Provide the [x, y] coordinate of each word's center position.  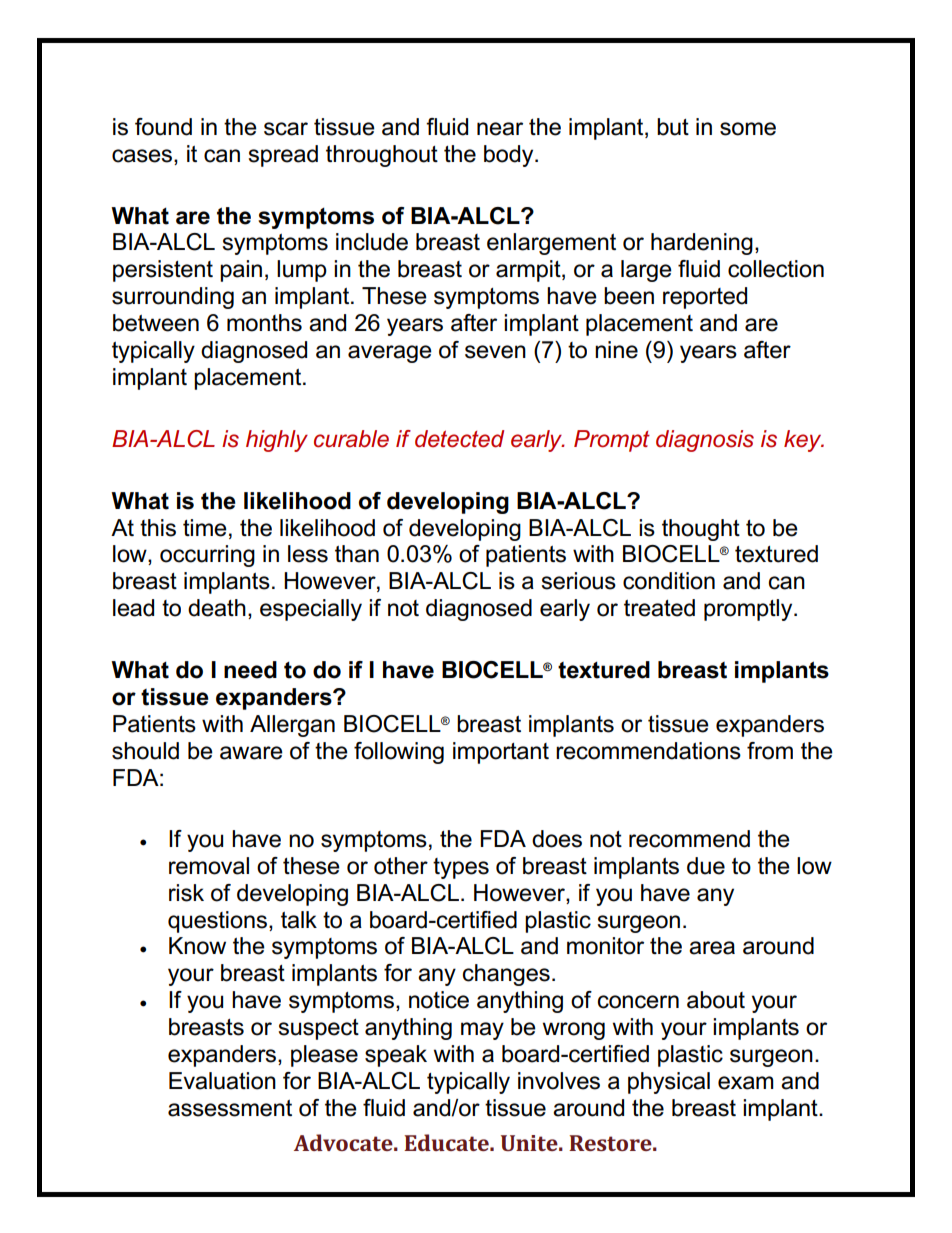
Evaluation [222, 1081]
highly [277, 441]
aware [251, 753]
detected [459, 439]
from [770, 751]
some [748, 129]
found [163, 127]
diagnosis [705, 441]
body [510, 156]
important [501, 753]
